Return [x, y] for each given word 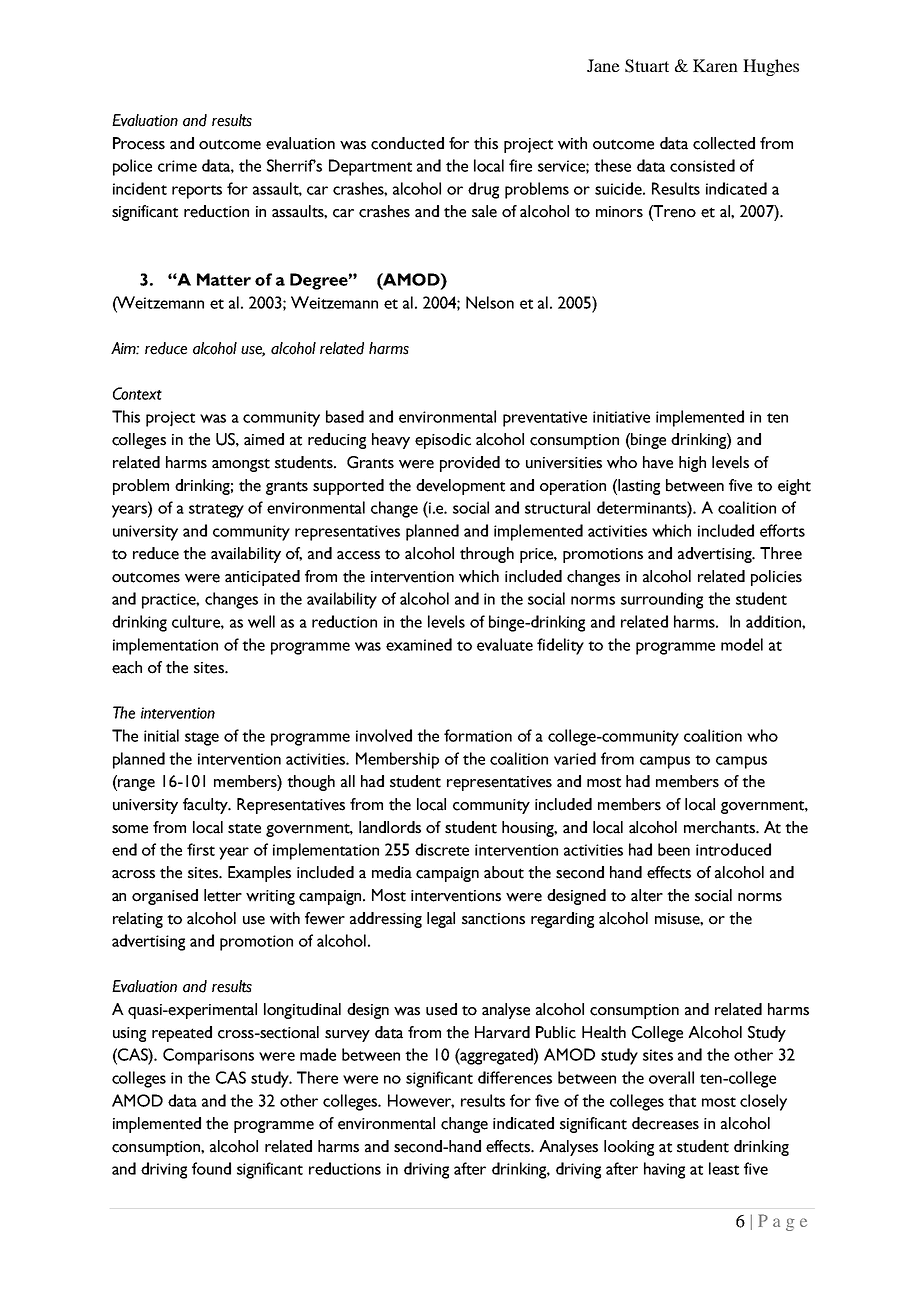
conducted [407, 143]
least [724, 1168]
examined [419, 644]
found [211, 1168]
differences [515, 1077]
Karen [715, 65]
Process [139, 143]
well [261, 621]
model [742, 644]
